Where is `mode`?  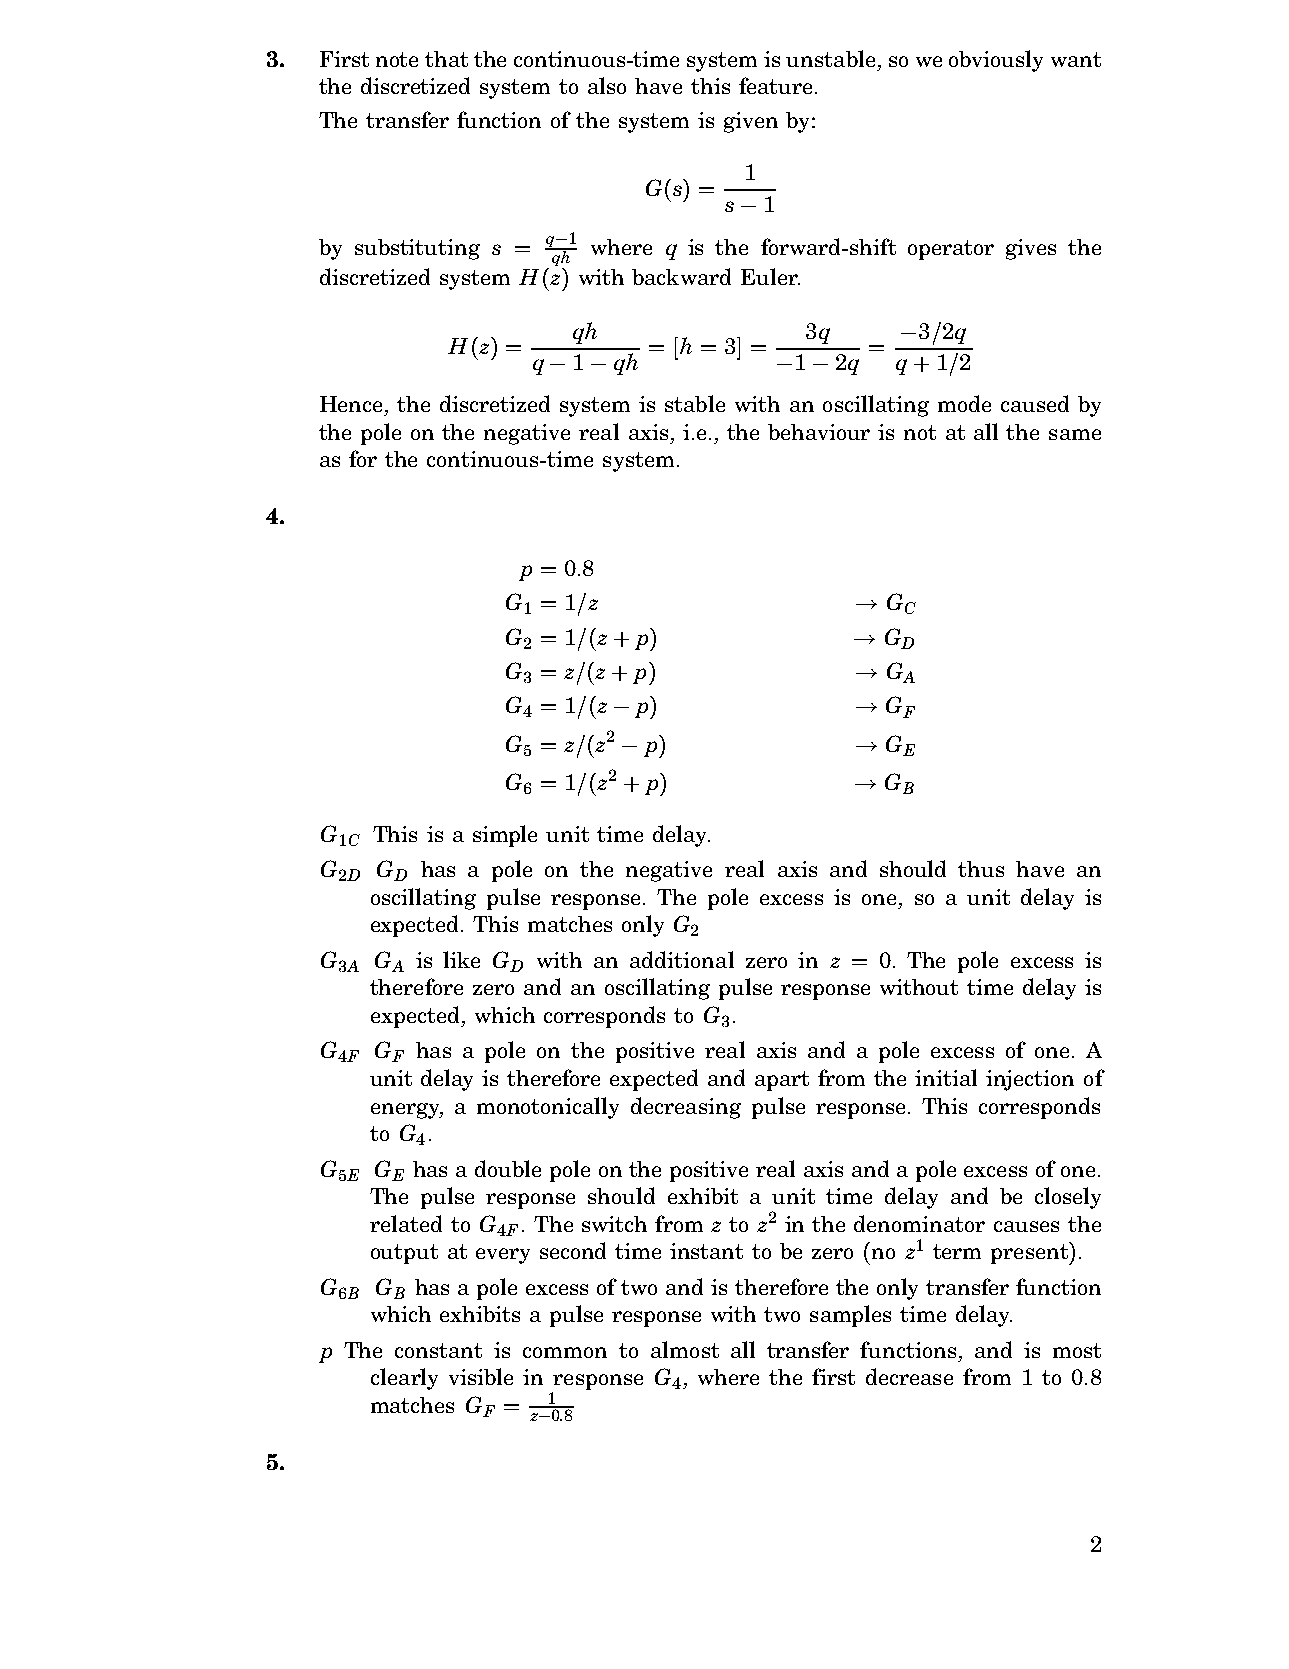
mode is located at coordinates (964, 403).
